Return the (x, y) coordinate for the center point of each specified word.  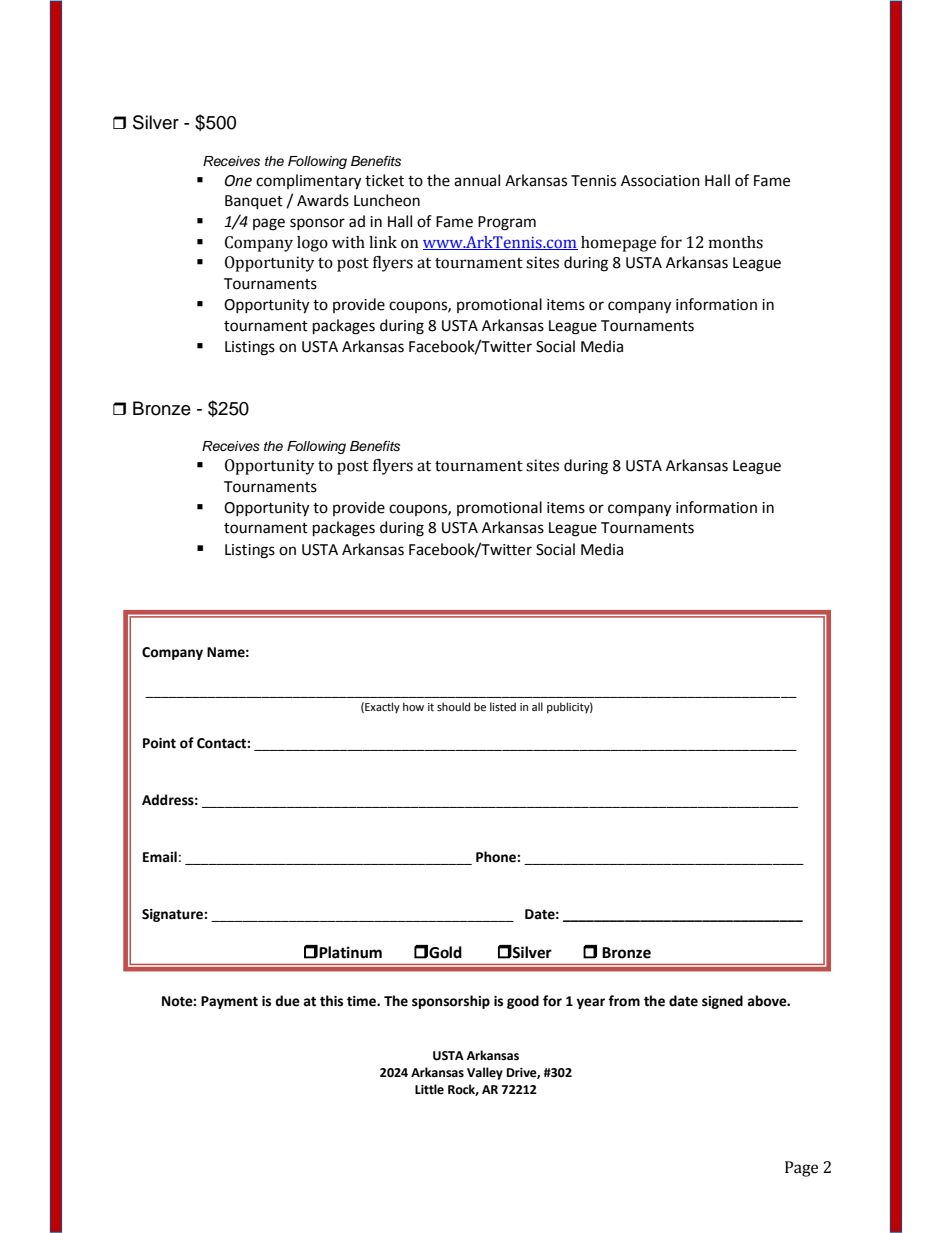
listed (503, 707)
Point (159, 743)
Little (429, 1089)
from (624, 1001)
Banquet (254, 202)
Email (160, 857)
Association (660, 181)
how (413, 706)
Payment (229, 1002)
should (453, 707)
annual (477, 180)
